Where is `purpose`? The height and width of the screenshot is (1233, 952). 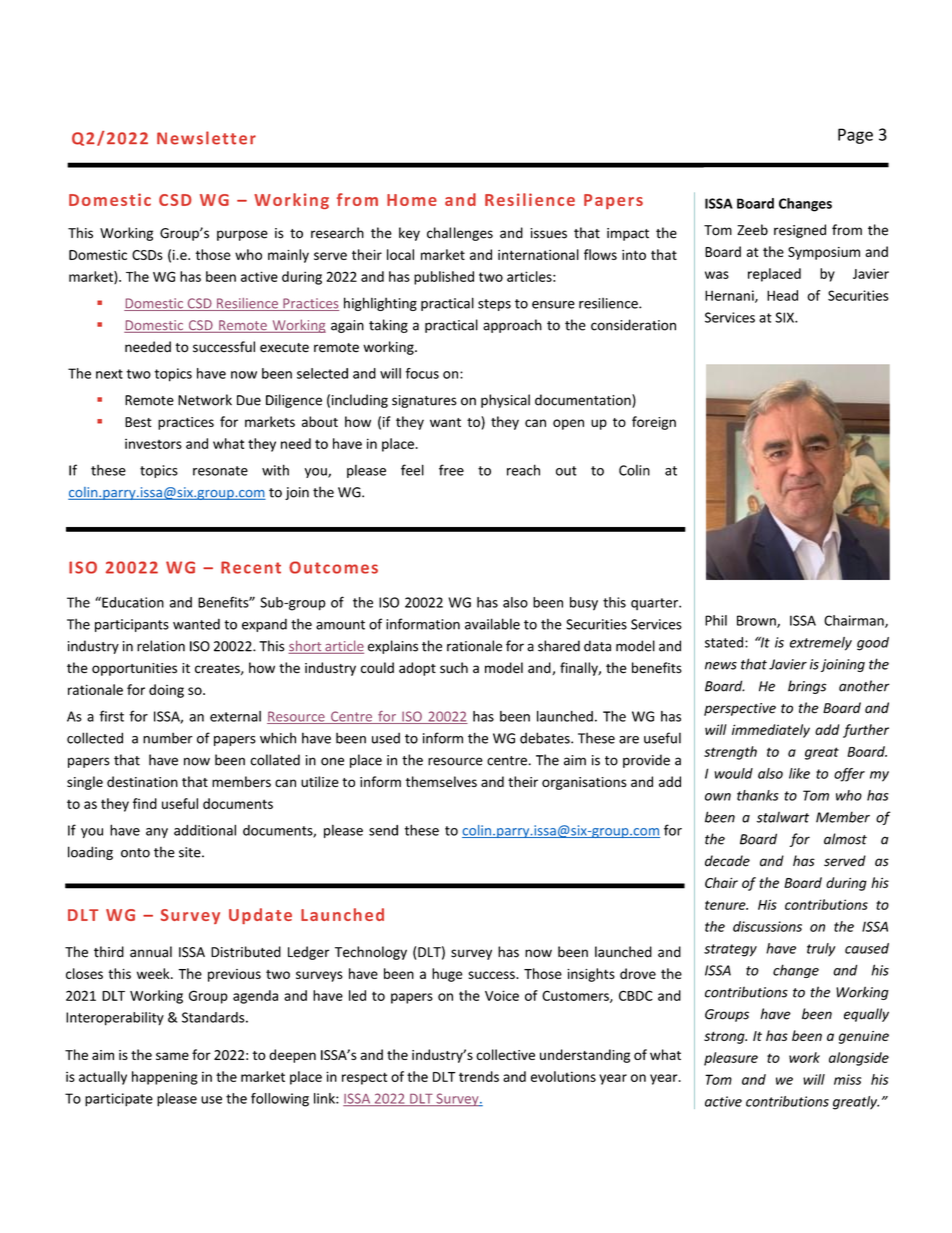
purpose is located at coordinates (242, 235).
